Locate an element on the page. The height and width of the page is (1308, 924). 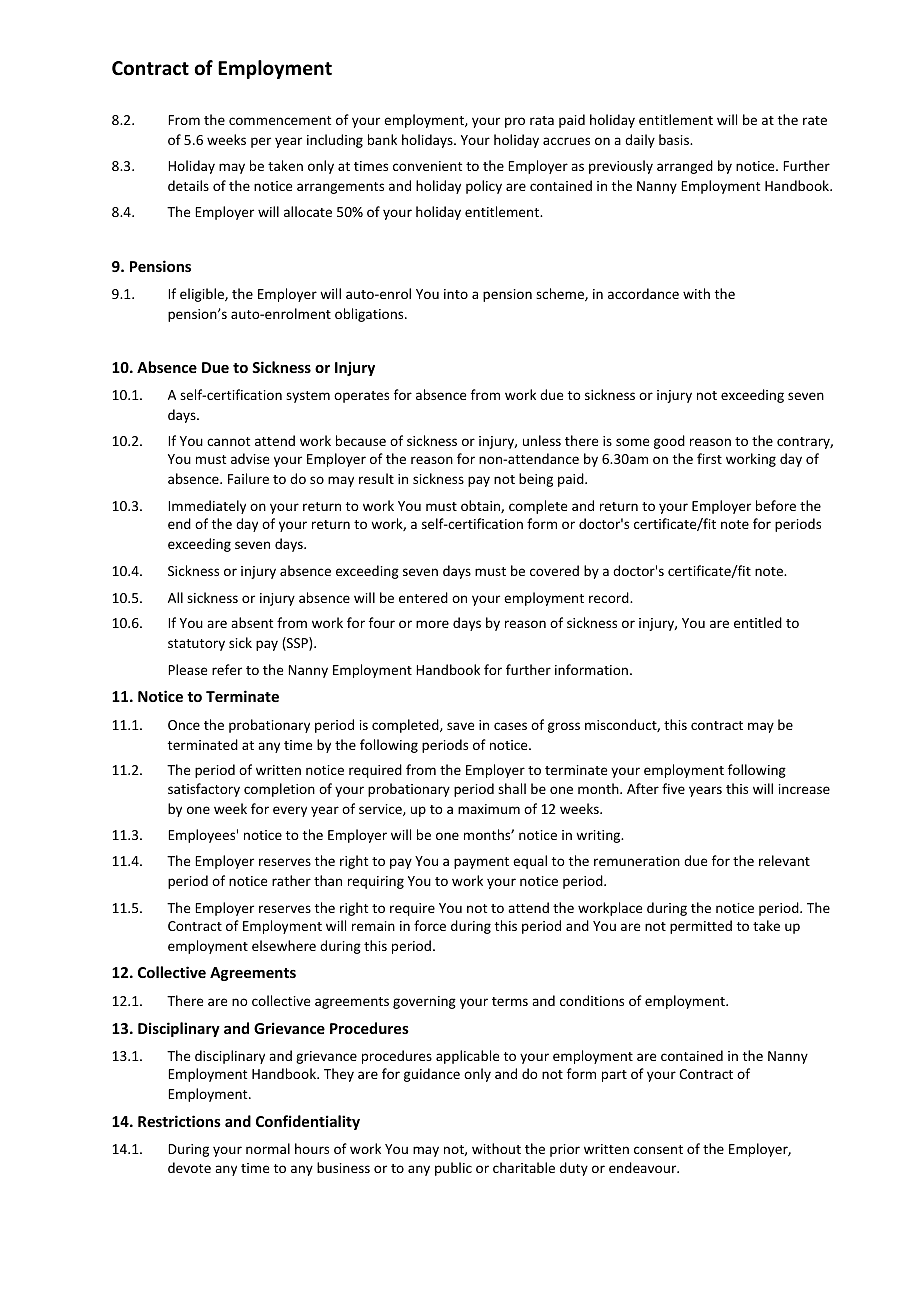
normal is located at coordinates (268, 1148).
